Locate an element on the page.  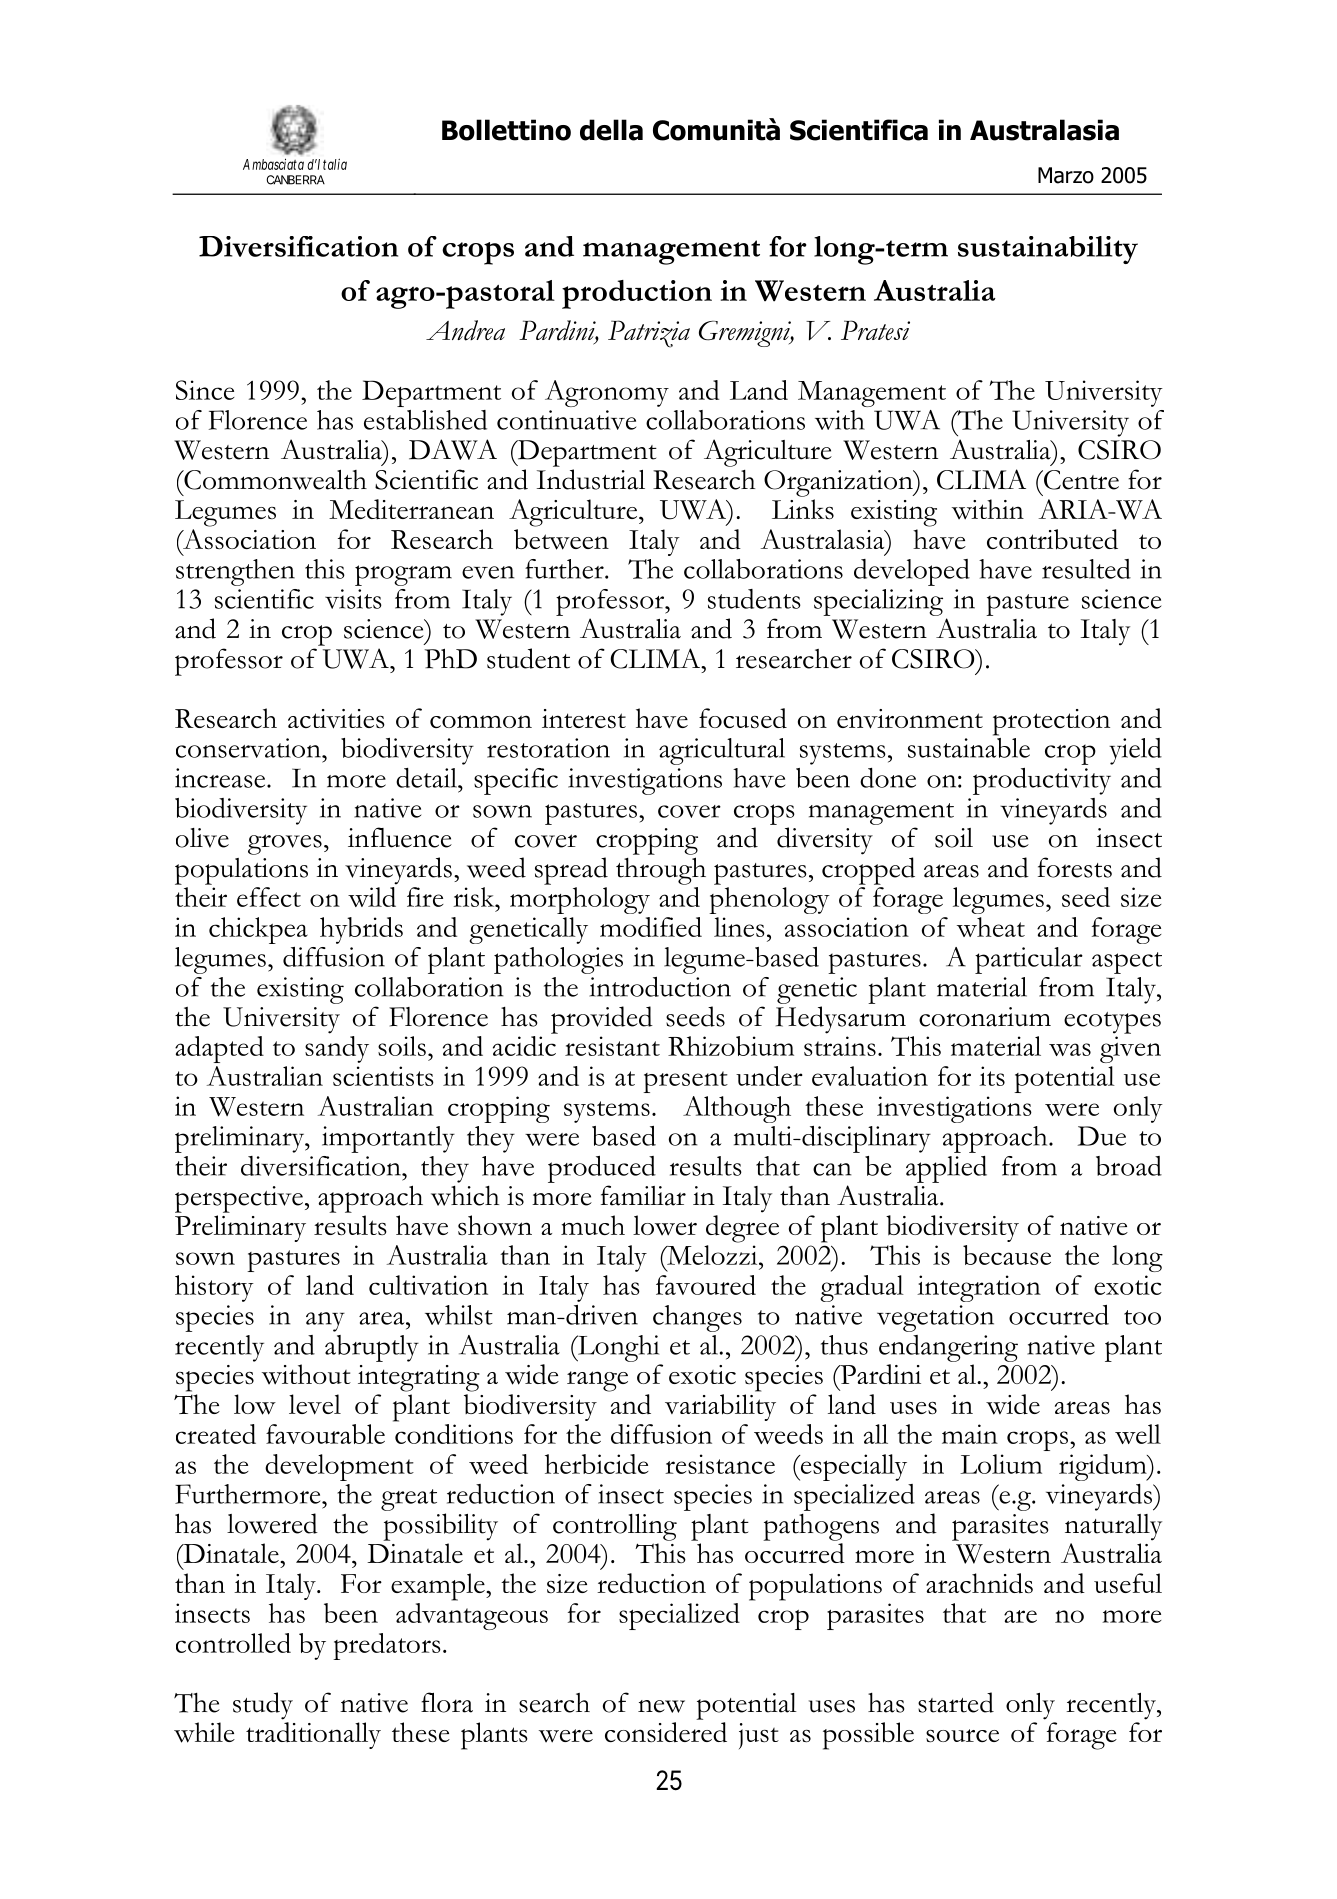
protection is located at coordinates (1051, 722).
